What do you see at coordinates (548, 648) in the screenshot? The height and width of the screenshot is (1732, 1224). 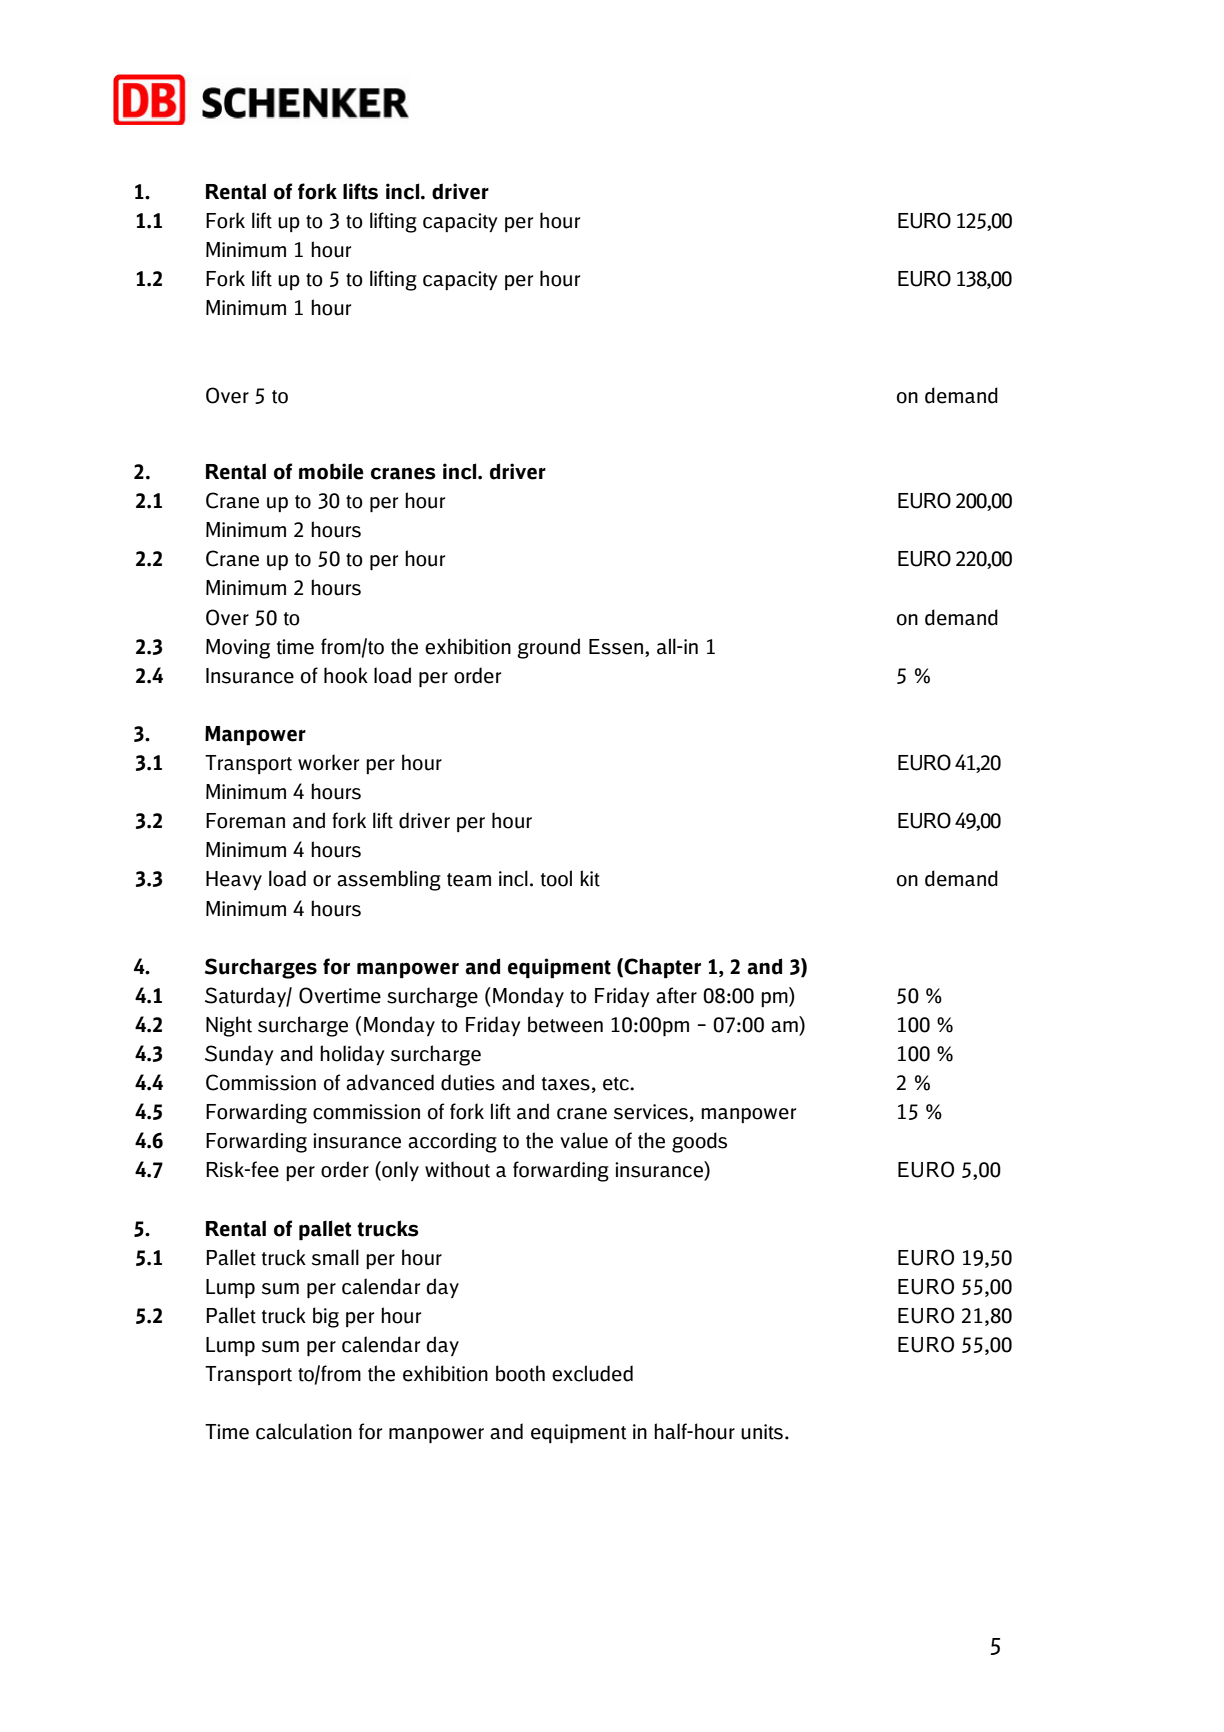 I see `ground` at bounding box center [548, 648].
